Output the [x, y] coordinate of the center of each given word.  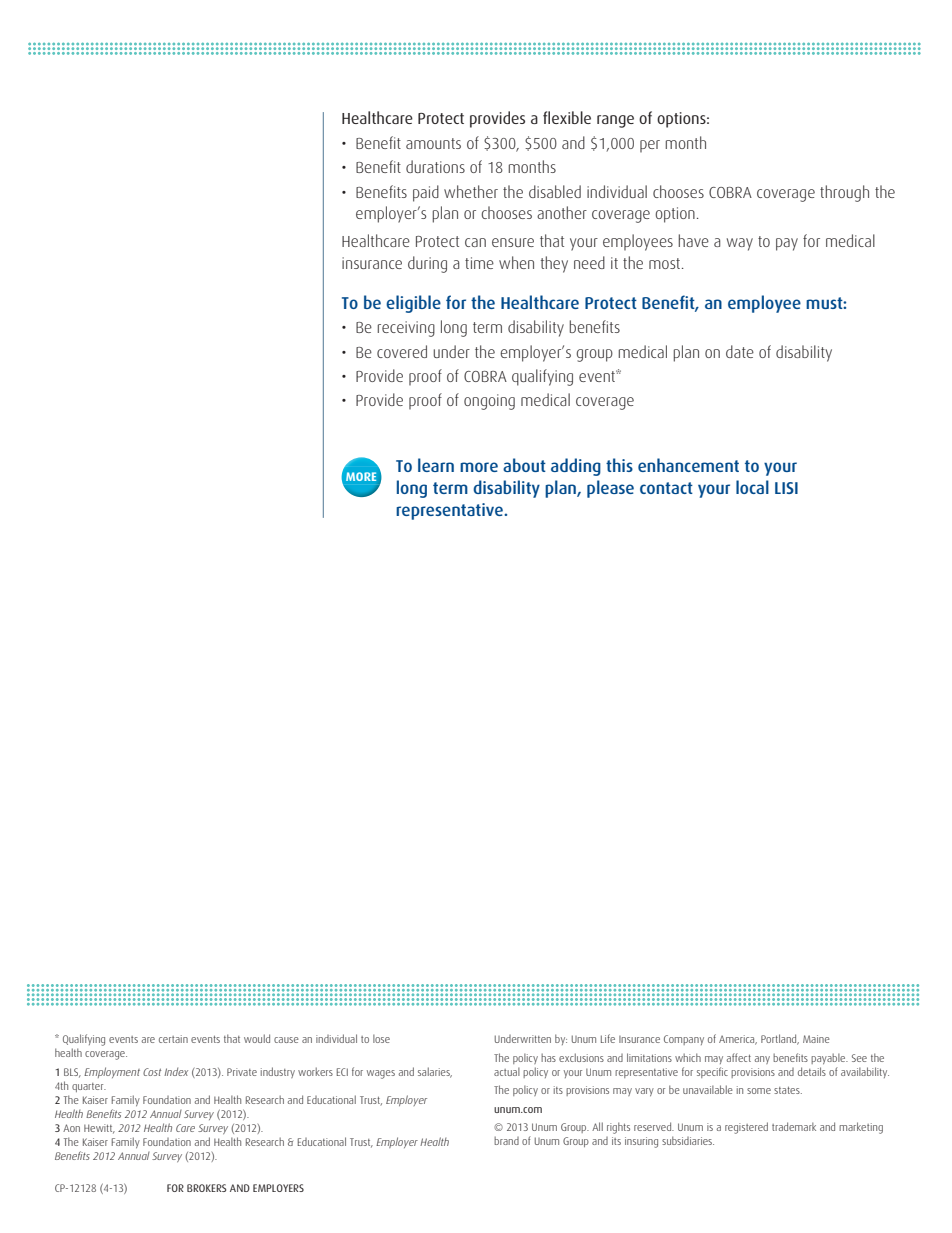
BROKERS [206, 1188]
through [844, 193]
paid [426, 193]
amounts [433, 143]
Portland [780, 1039]
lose [381, 1038]
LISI [786, 488]
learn [436, 465]
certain [173, 1039]
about [524, 465]
